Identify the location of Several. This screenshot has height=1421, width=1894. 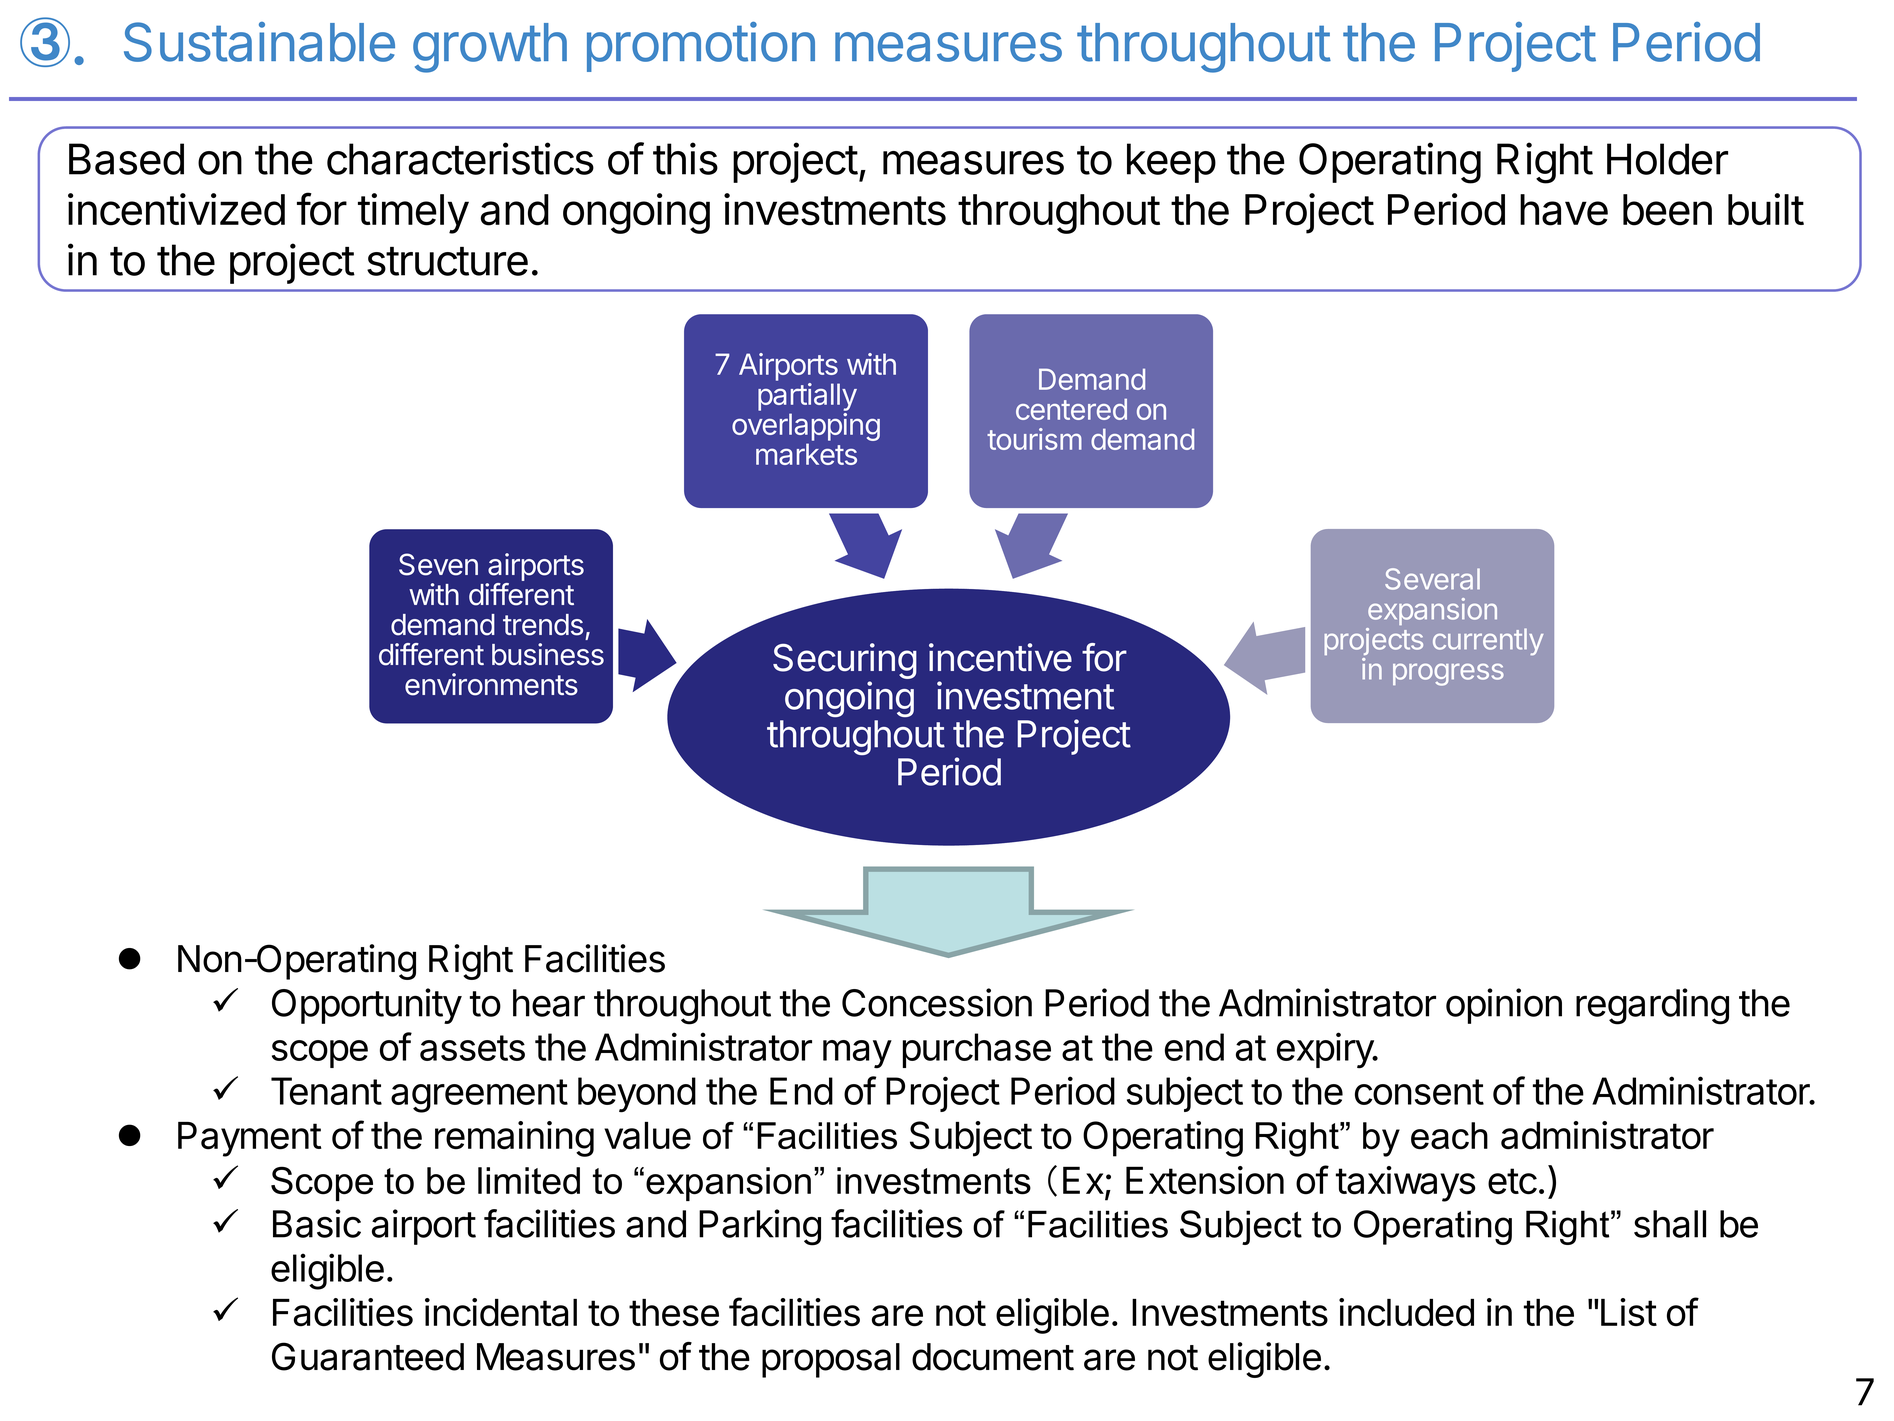
(1432, 579).
